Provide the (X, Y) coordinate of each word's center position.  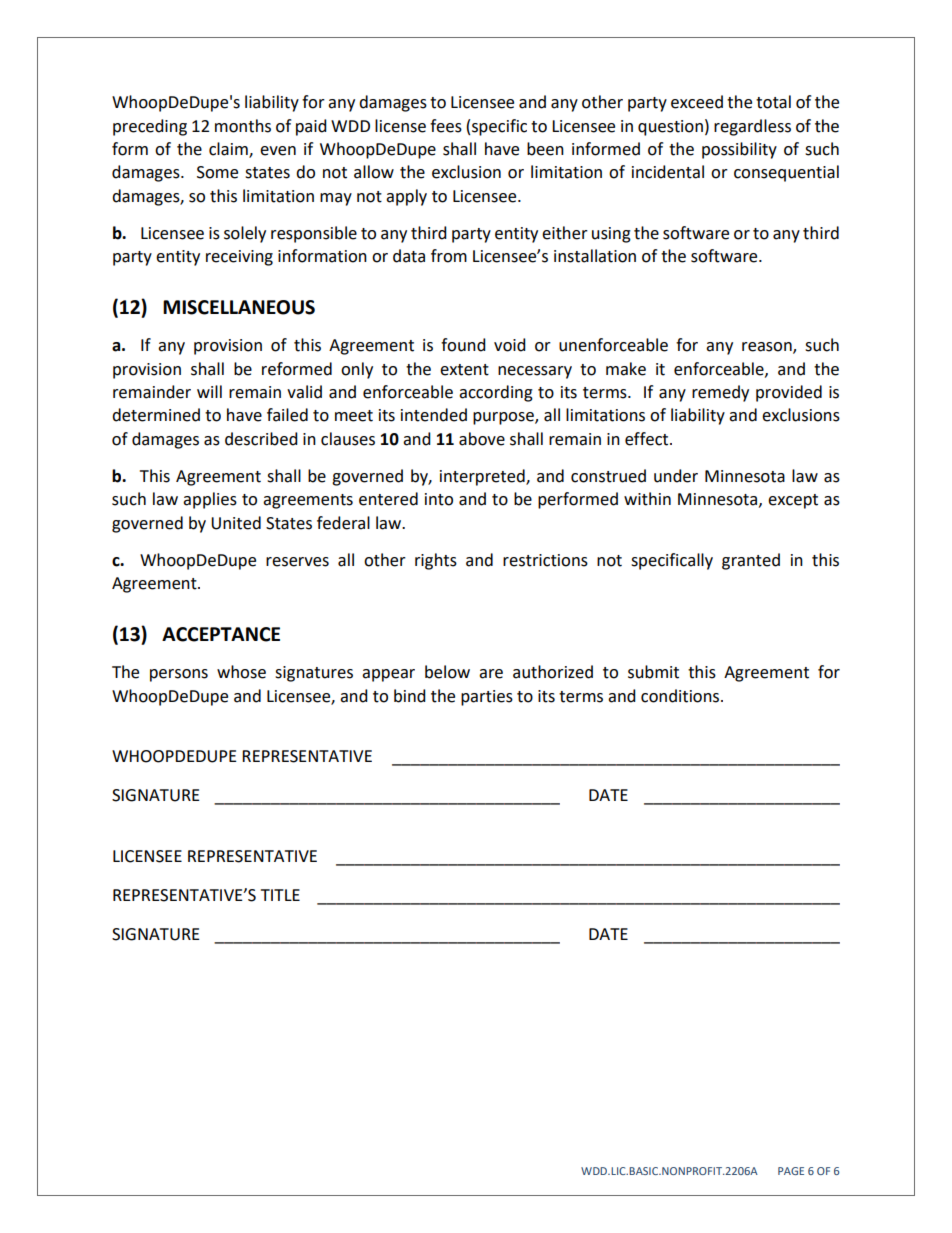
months (243, 126)
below (447, 672)
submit (653, 672)
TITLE (280, 895)
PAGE (791, 1171)
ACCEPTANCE (221, 634)
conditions (681, 696)
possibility (739, 150)
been (545, 149)
